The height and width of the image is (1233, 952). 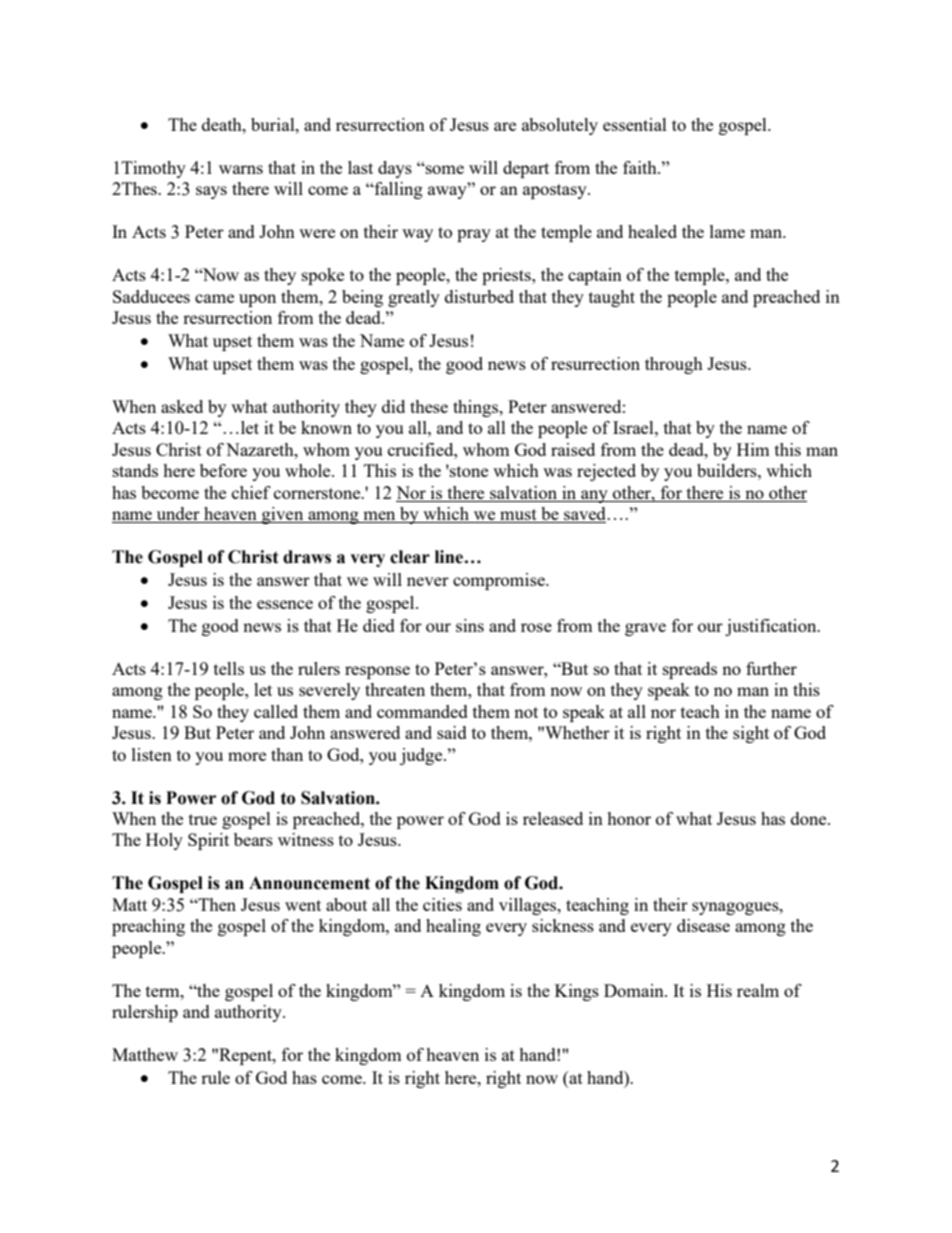 I want to click on things, so click(x=477, y=408).
